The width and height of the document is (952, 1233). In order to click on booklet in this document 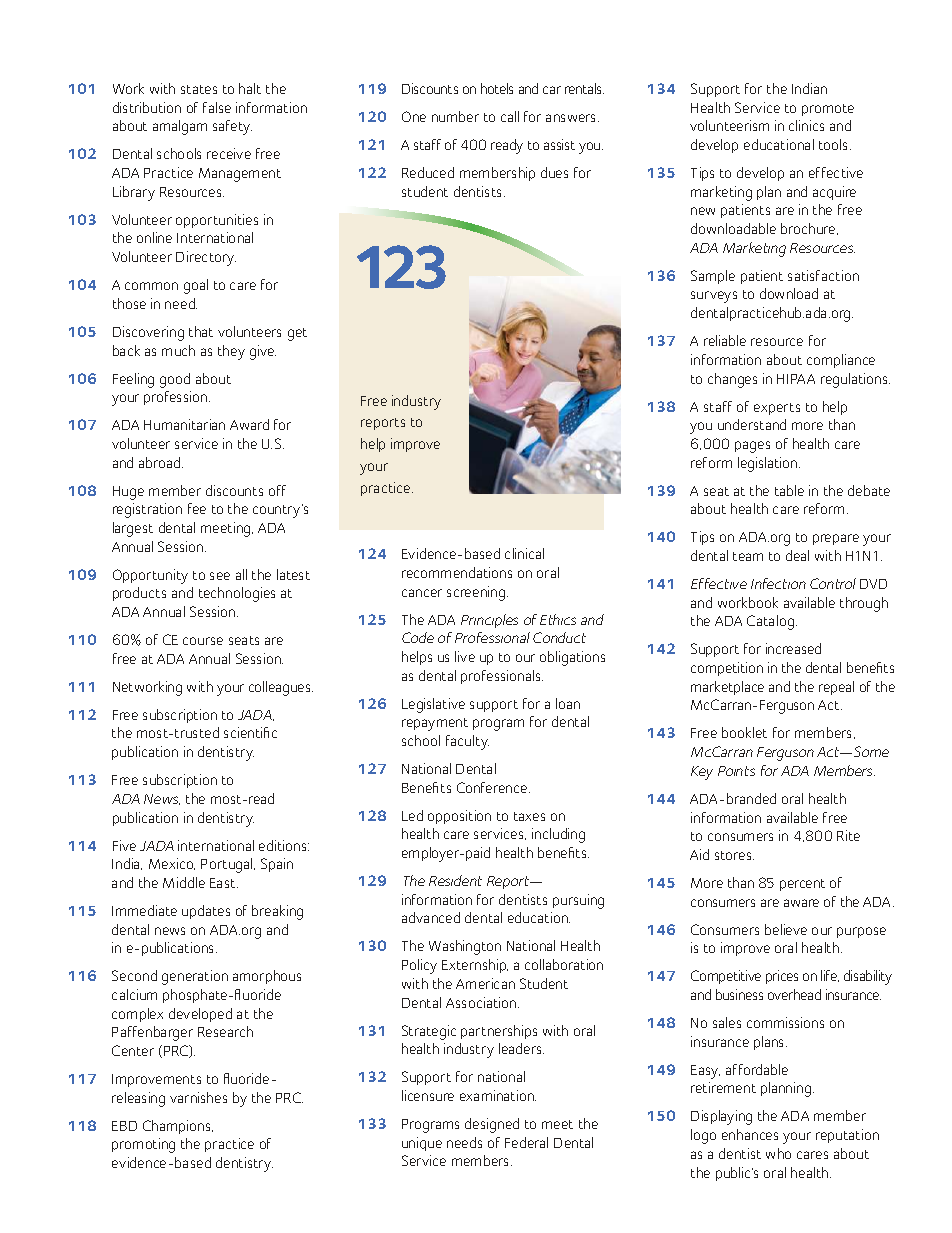, I will do `click(744, 732)`.
